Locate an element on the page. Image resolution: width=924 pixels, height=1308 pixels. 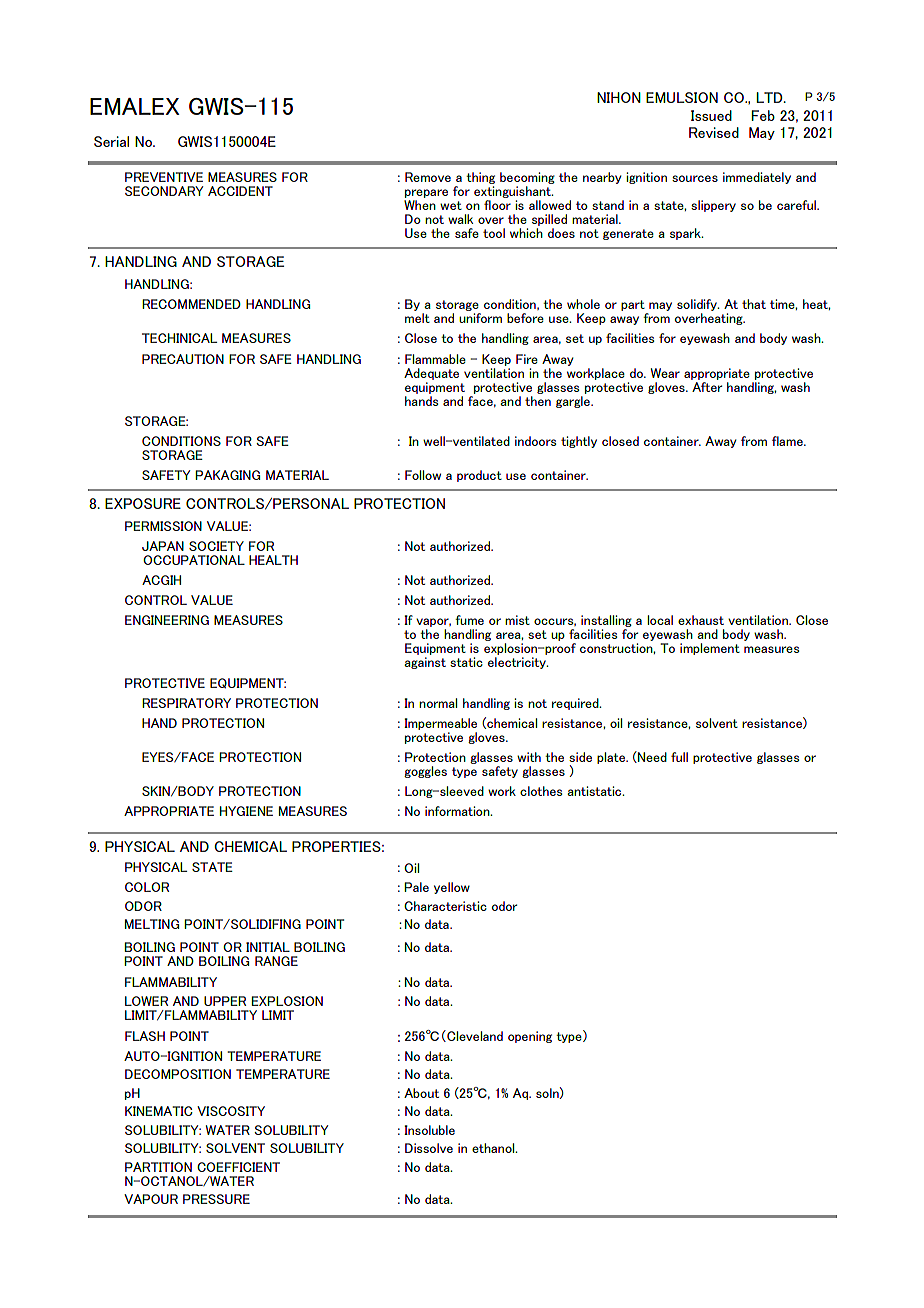
Remove is located at coordinates (428, 177).
